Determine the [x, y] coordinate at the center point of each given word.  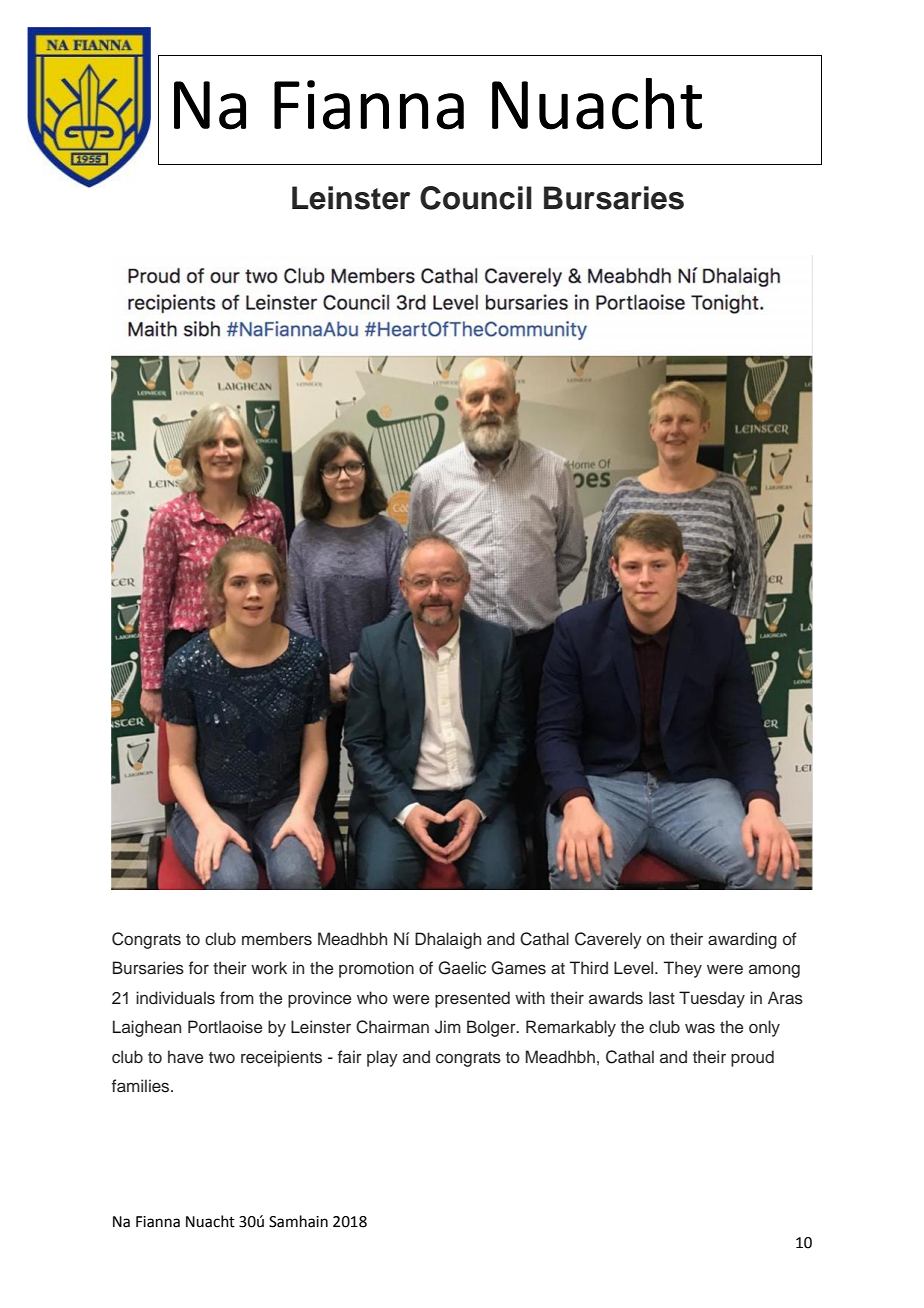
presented [472, 999]
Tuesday [712, 999]
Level [635, 968]
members [277, 939]
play [382, 1058]
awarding [742, 940]
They [683, 969]
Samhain [298, 1221]
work [269, 967]
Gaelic [462, 968]
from [237, 998]
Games [518, 968]
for [199, 967]
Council [476, 198]
